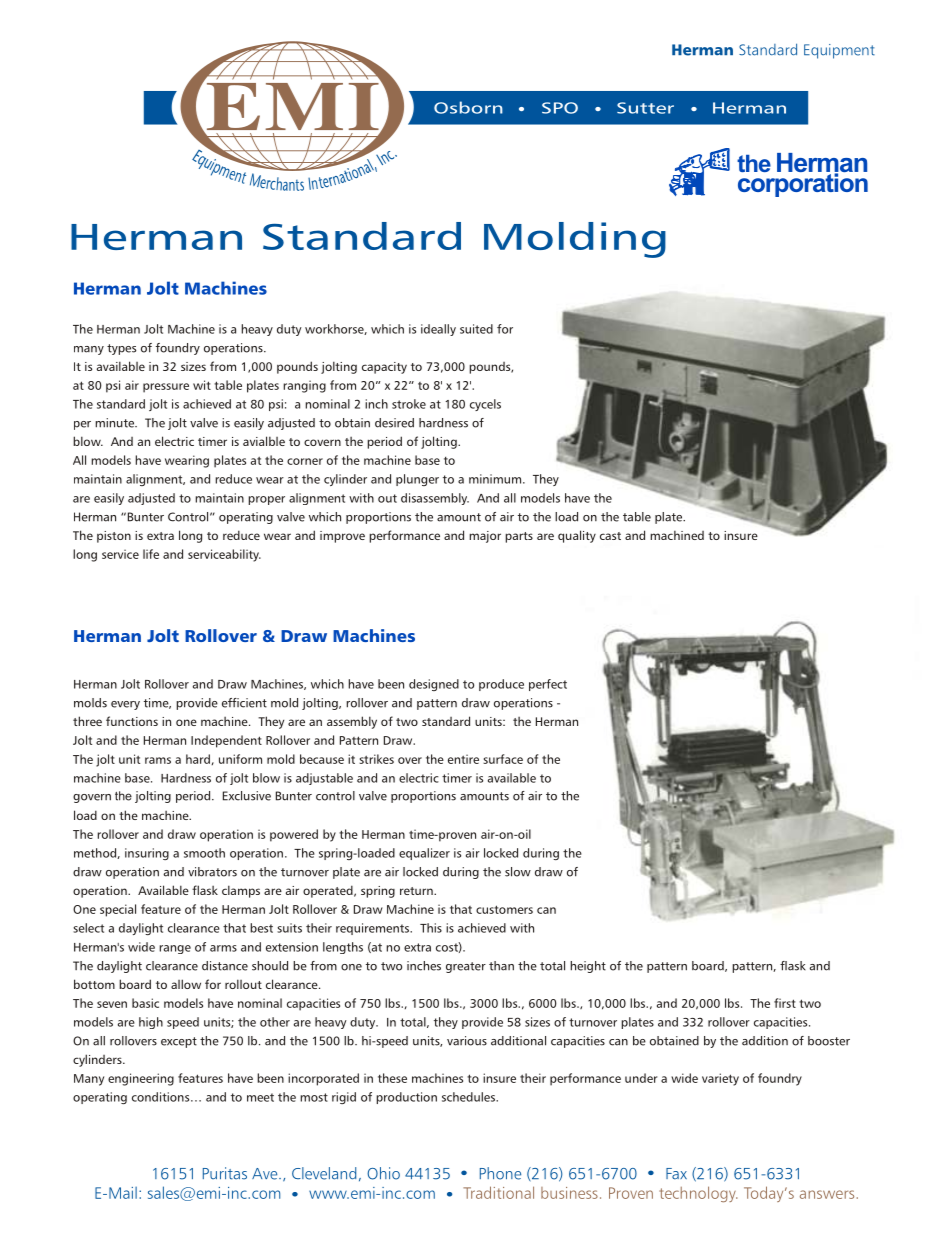 The image size is (952, 1233). Describe the element at coordinates (610, 536) in the screenshot. I see `cast` at that location.
